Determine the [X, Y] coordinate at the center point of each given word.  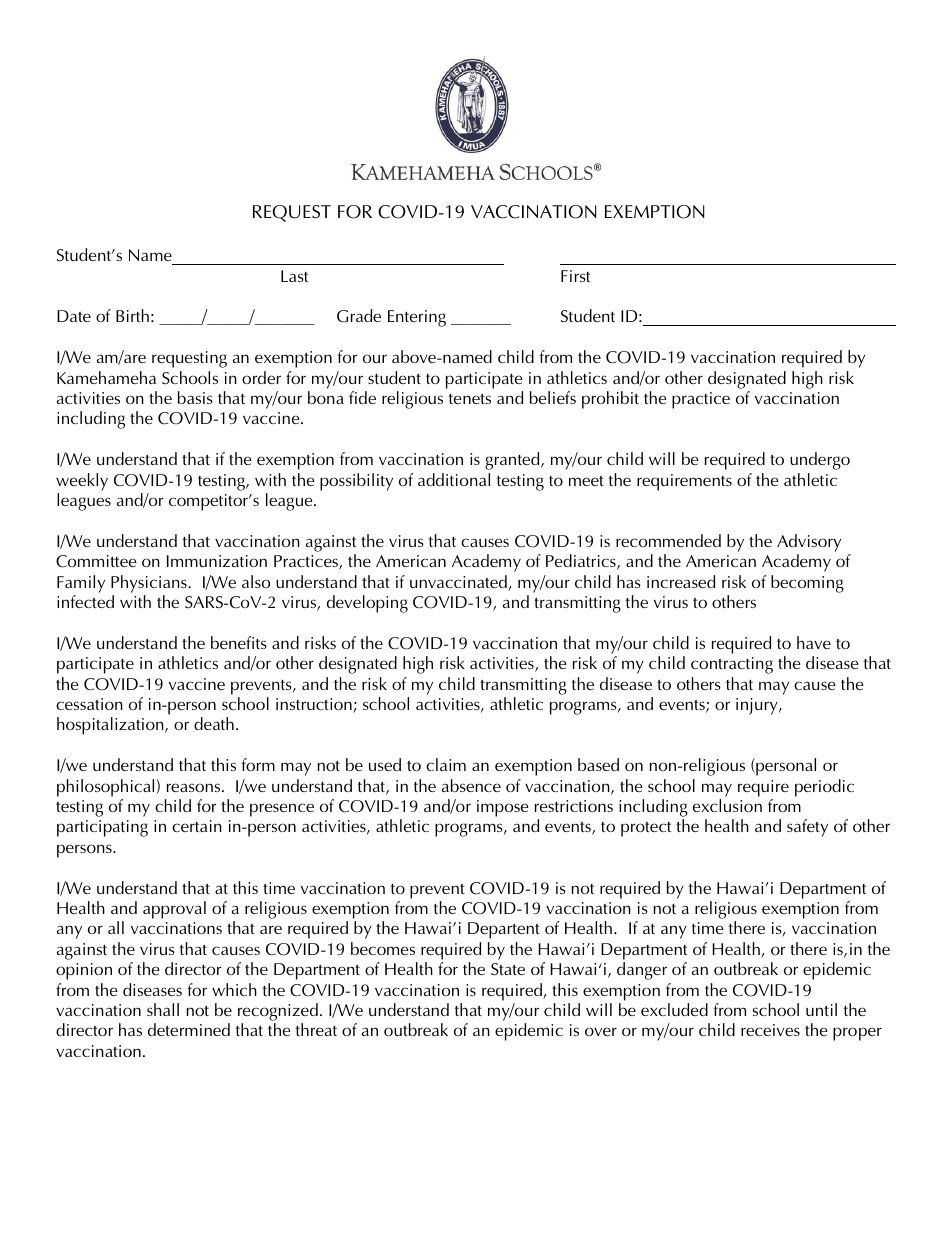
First [575, 276]
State [508, 969]
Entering [417, 318]
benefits [239, 642]
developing [367, 604]
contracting [732, 665]
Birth [132, 315]
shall [163, 1009]
